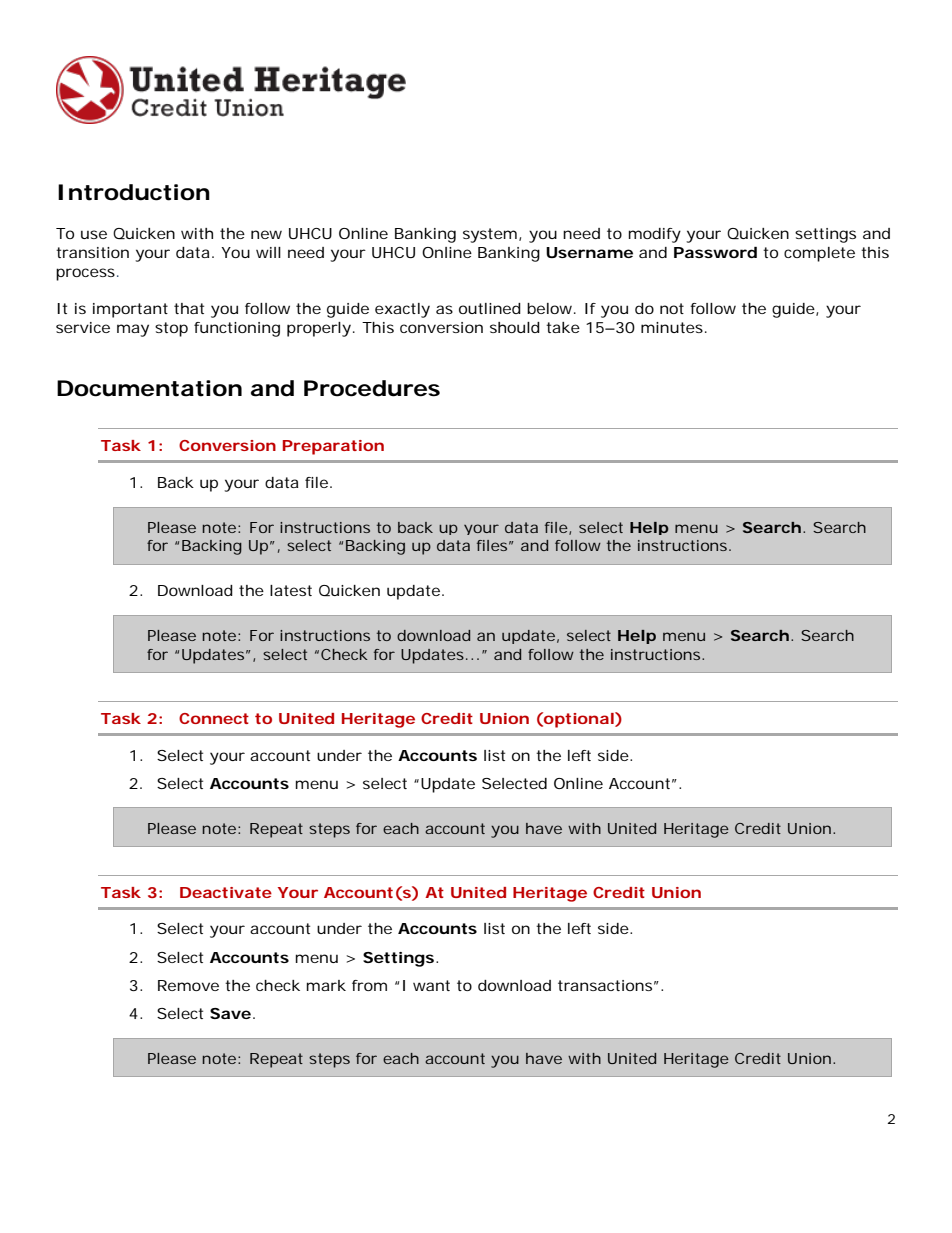  What do you see at coordinates (431, 985) in the screenshot?
I see `want` at bounding box center [431, 985].
